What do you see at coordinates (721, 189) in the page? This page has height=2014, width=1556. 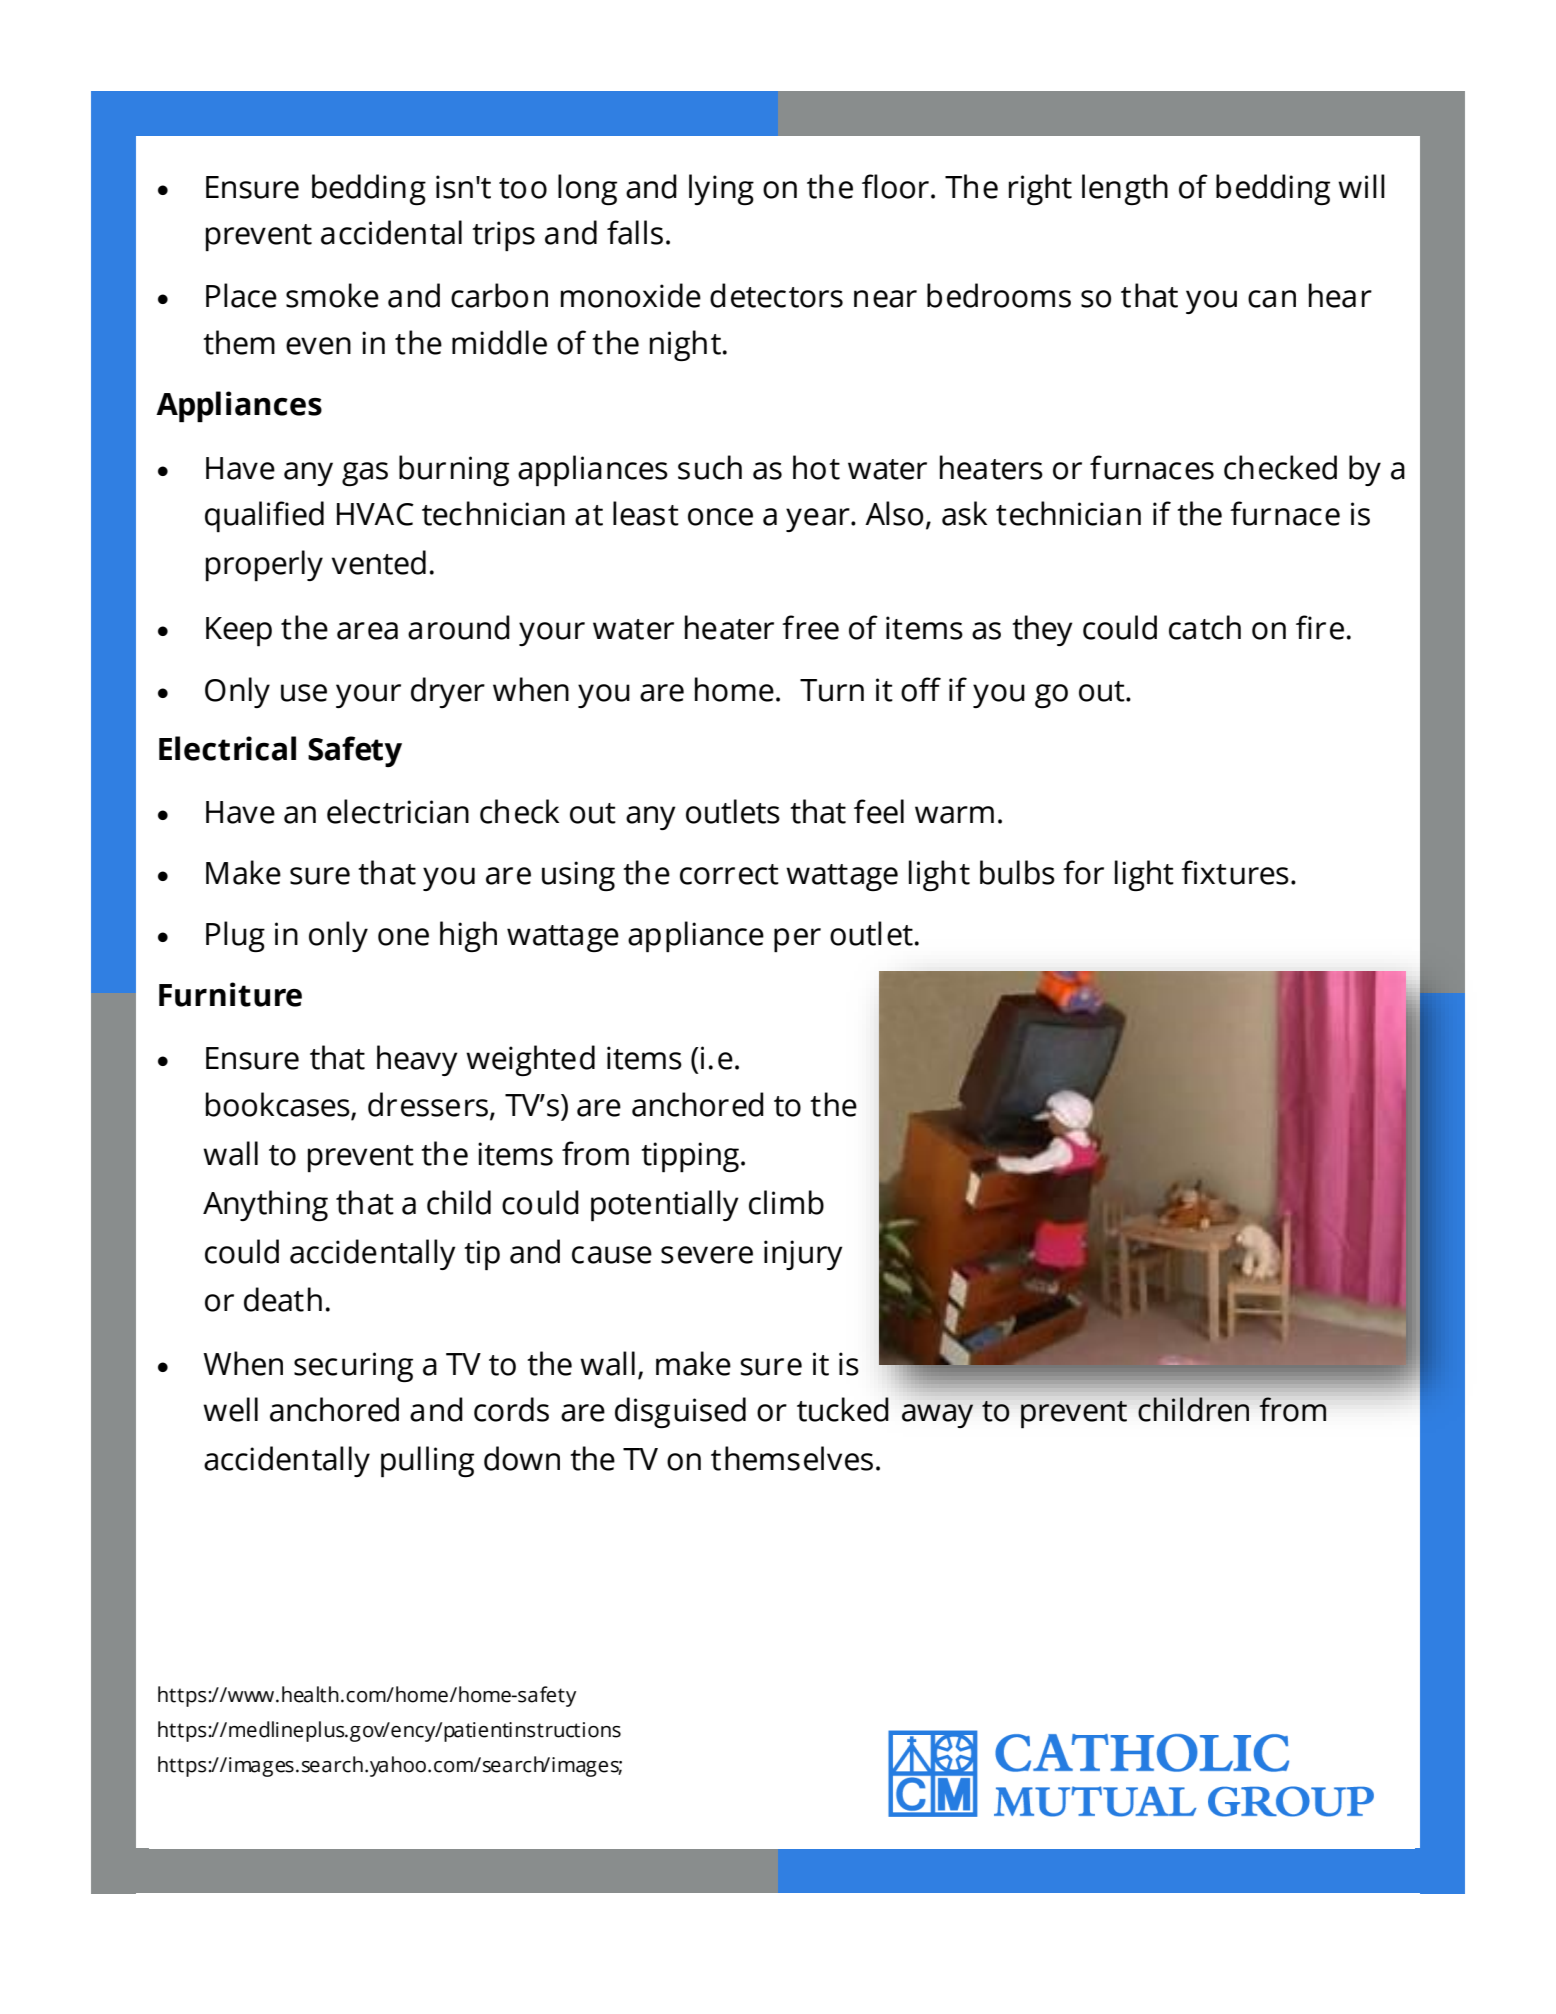 I see `lying` at bounding box center [721, 189].
